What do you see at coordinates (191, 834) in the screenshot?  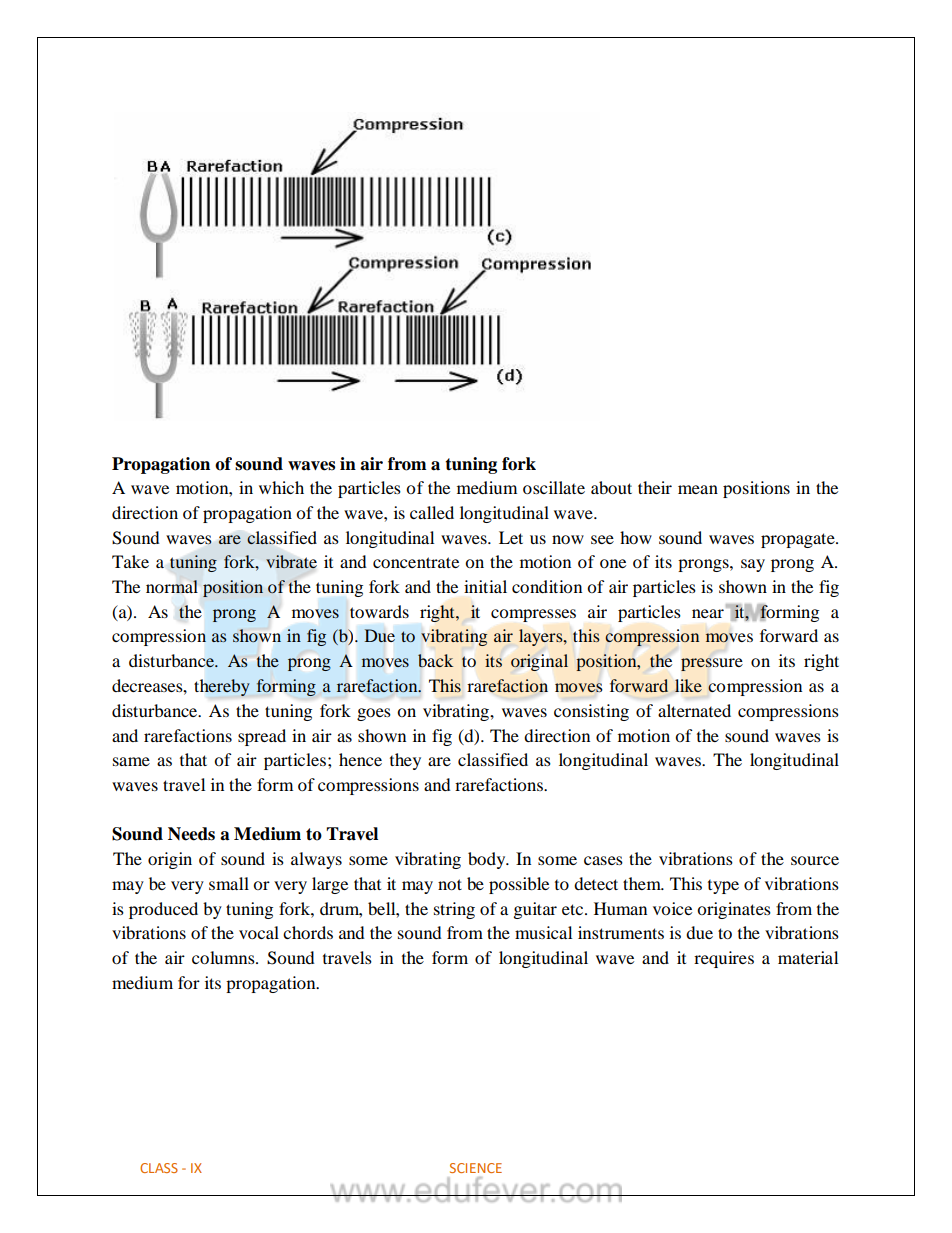 I see `Needs` at bounding box center [191, 834].
